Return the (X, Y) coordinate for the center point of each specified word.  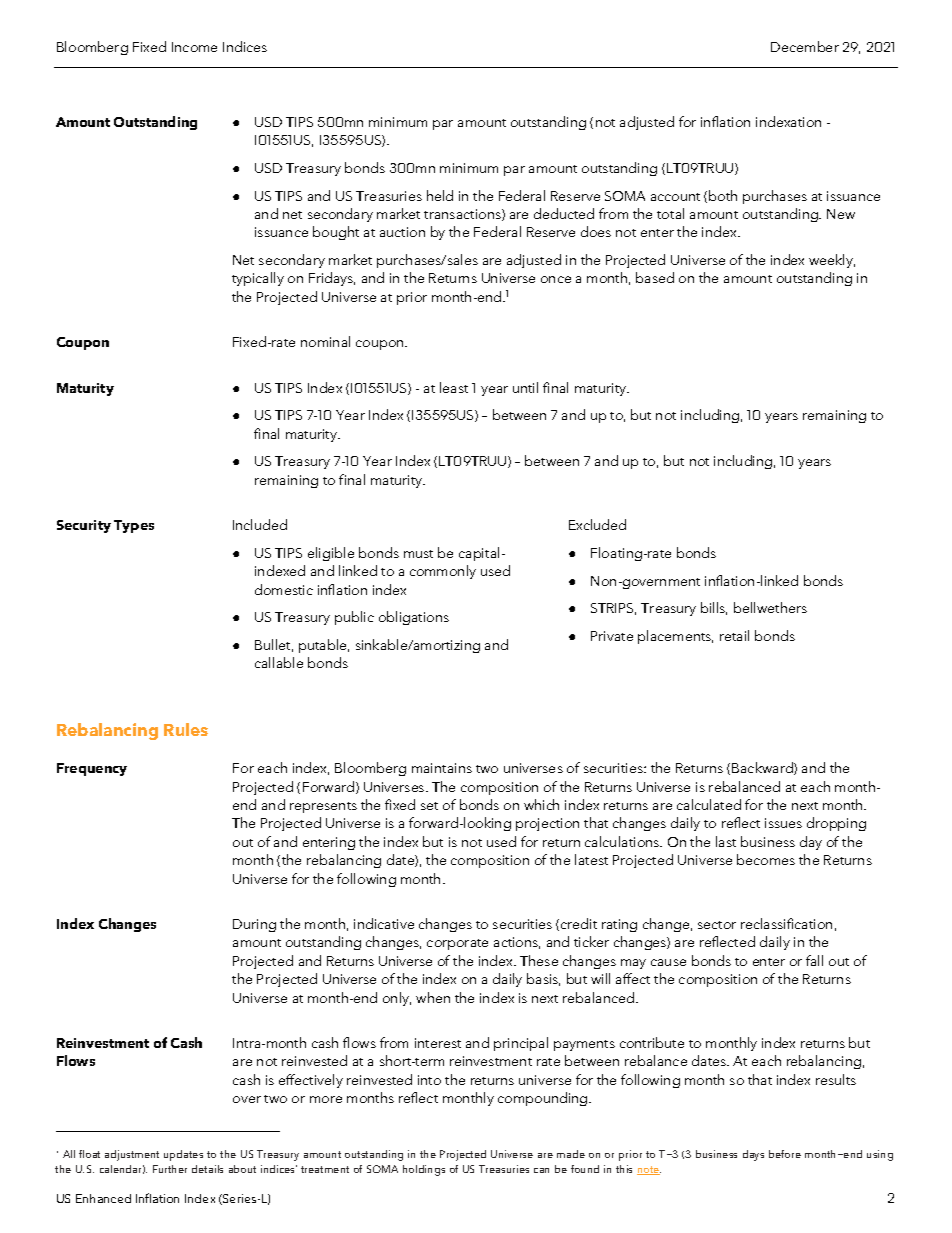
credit (579, 923)
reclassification (786, 923)
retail (734, 635)
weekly (832, 261)
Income (194, 47)
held (440, 195)
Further (170, 1169)
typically (258, 279)
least (454, 387)
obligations (414, 618)
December (805, 46)
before (785, 1154)
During (254, 925)
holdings (424, 1170)
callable (279, 662)
